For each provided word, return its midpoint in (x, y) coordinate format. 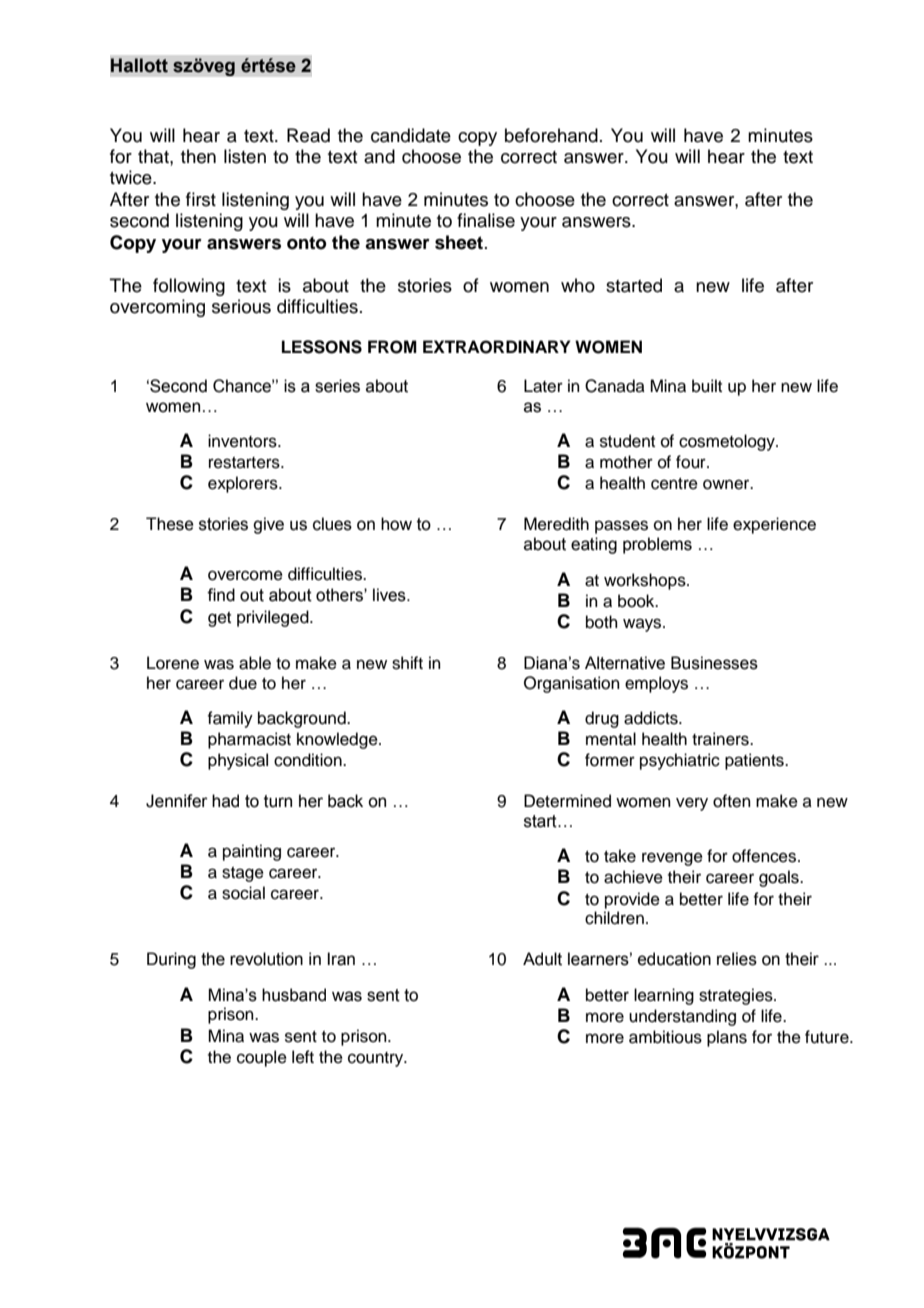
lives (390, 595)
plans (727, 1038)
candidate (411, 135)
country (377, 1059)
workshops (646, 581)
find (221, 595)
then (198, 156)
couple (262, 1058)
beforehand (551, 135)
